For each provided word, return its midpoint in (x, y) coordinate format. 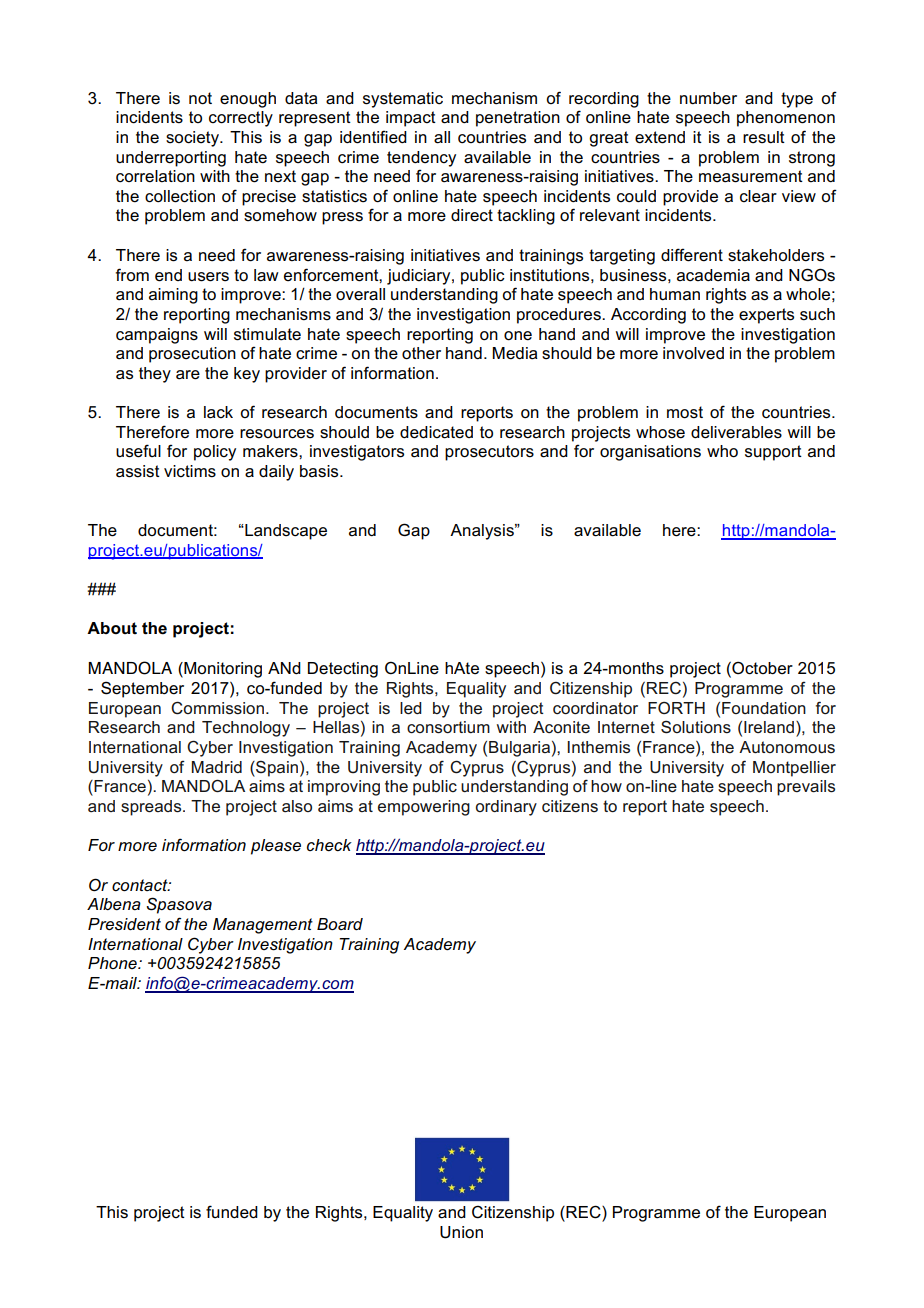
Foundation (764, 708)
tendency (421, 159)
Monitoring (222, 670)
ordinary (506, 808)
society (193, 139)
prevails (806, 788)
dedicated (436, 432)
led (411, 708)
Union (461, 1232)
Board (340, 924)
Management (263, 926)
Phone (113, 963)
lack (218, 412)
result (764, 137)
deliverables (736, 432)
